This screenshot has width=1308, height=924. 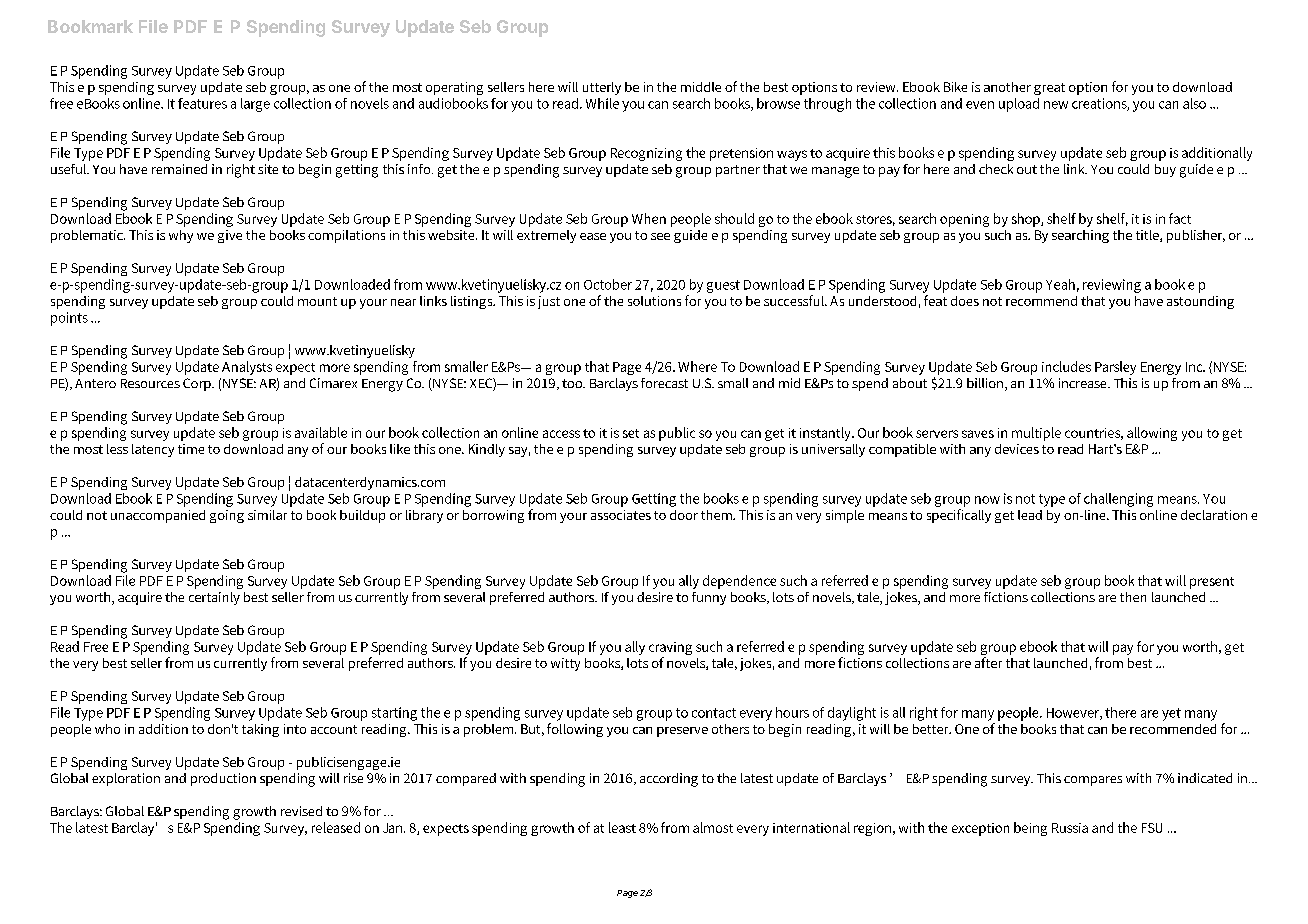 I want to click on includes, so click(x=1066, y=366).
